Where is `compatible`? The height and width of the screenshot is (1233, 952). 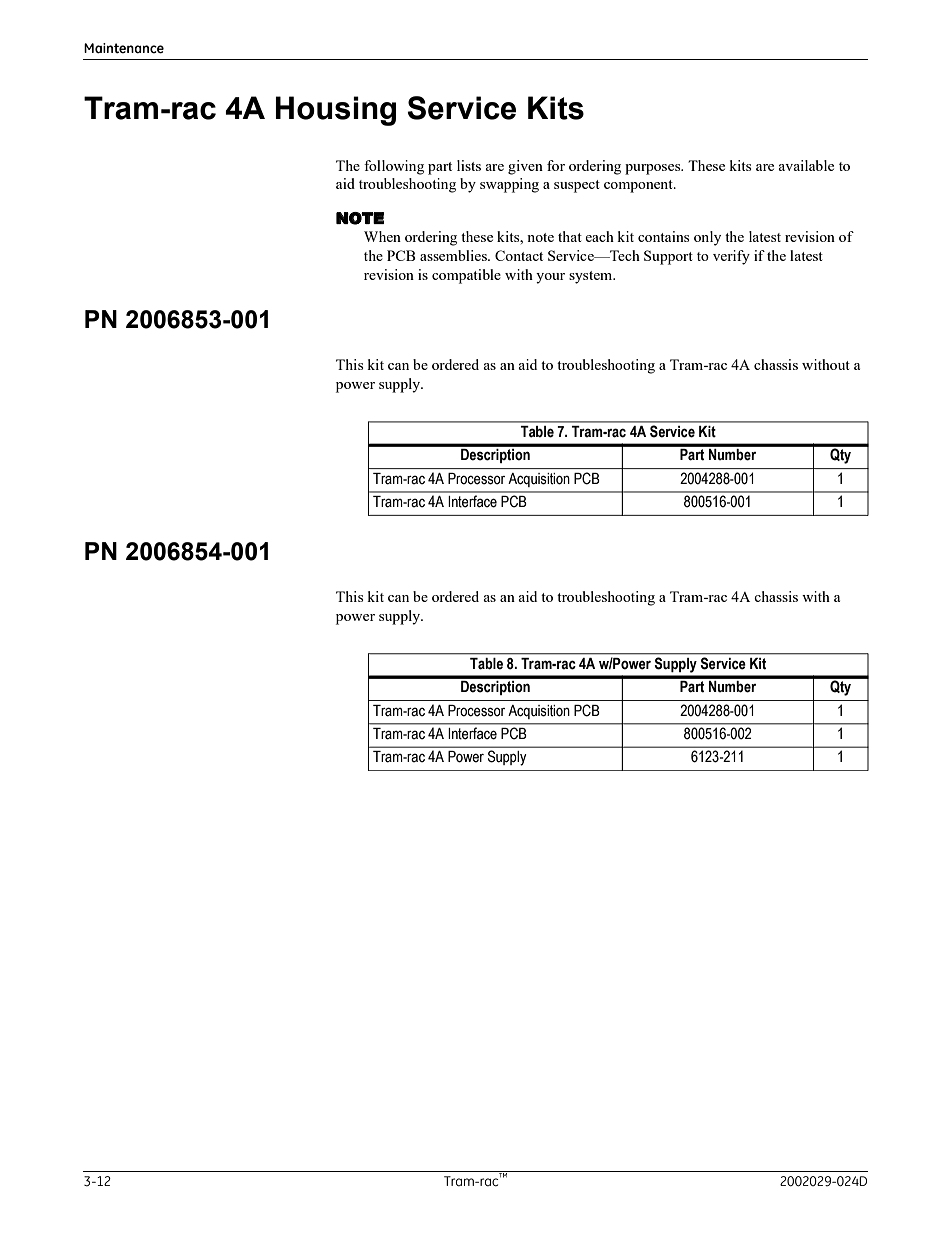
compatible is located at coordinates (466, 276).
